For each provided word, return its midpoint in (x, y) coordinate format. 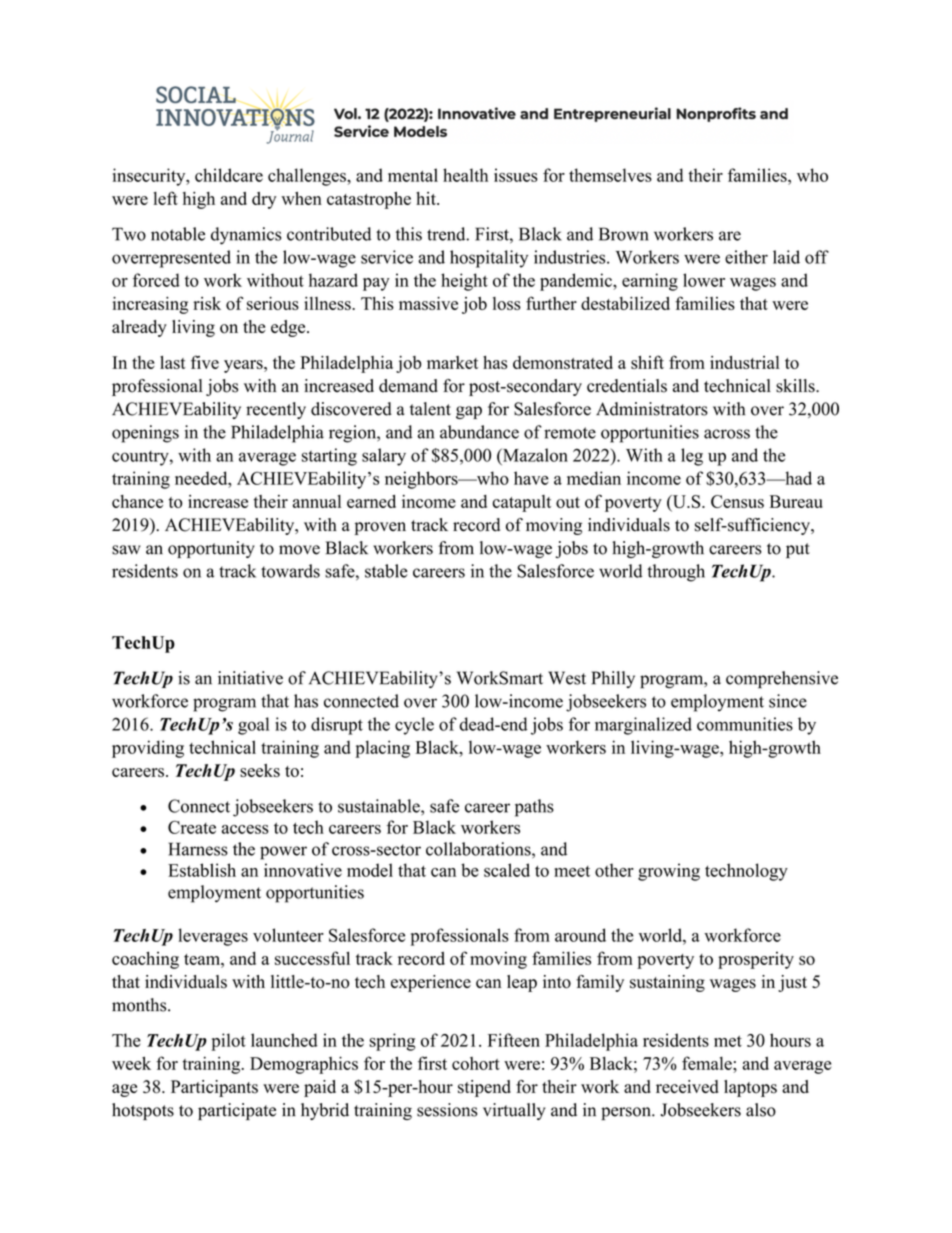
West (567, 678)
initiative (250, 678)
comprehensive (782, 680)
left (165, 198)
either (746, 257)
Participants (214, 1088)
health (465, 175)
